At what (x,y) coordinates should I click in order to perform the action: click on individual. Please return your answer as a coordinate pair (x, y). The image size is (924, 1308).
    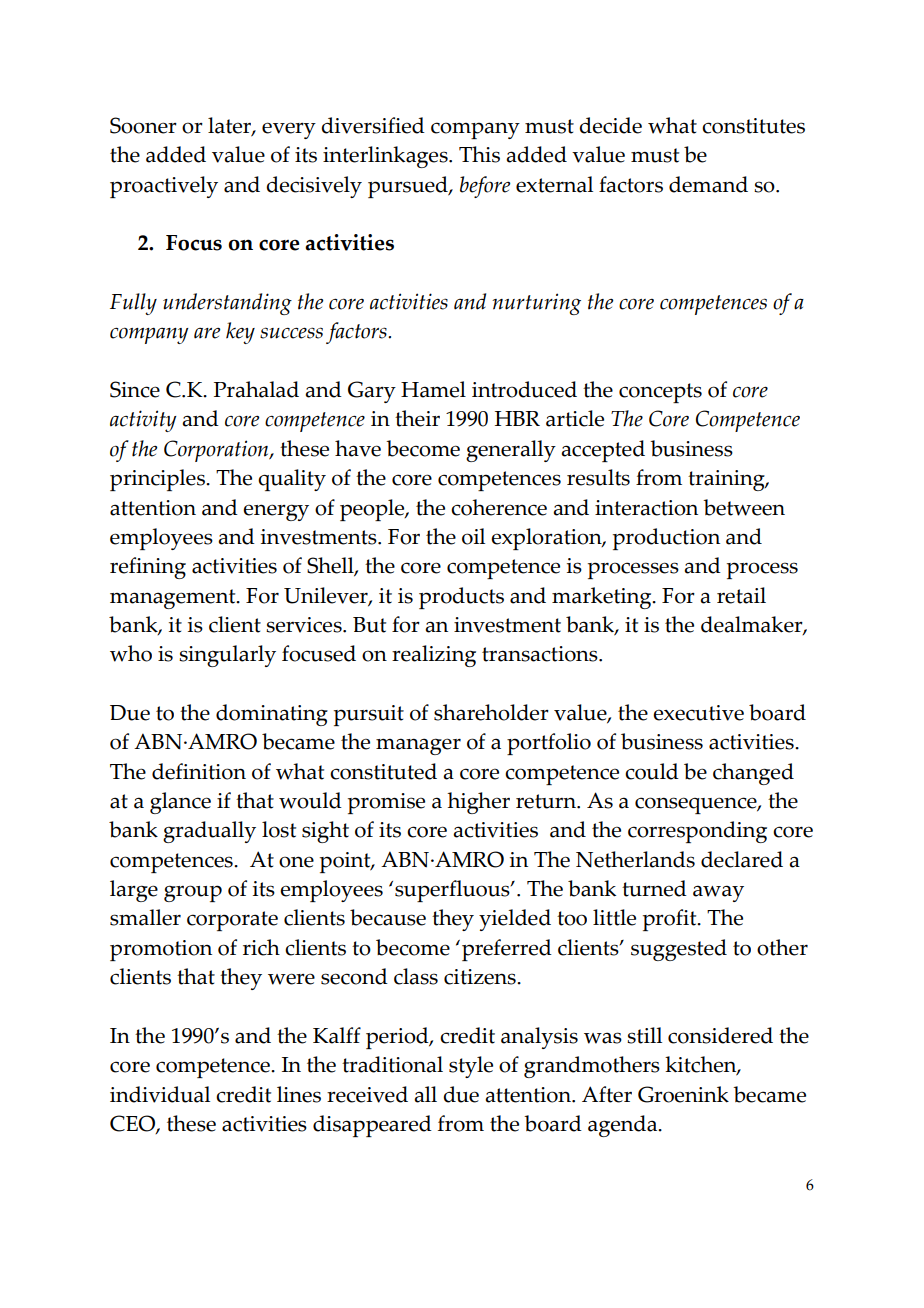
    Looking at the image, I should click on (160, 1094).
